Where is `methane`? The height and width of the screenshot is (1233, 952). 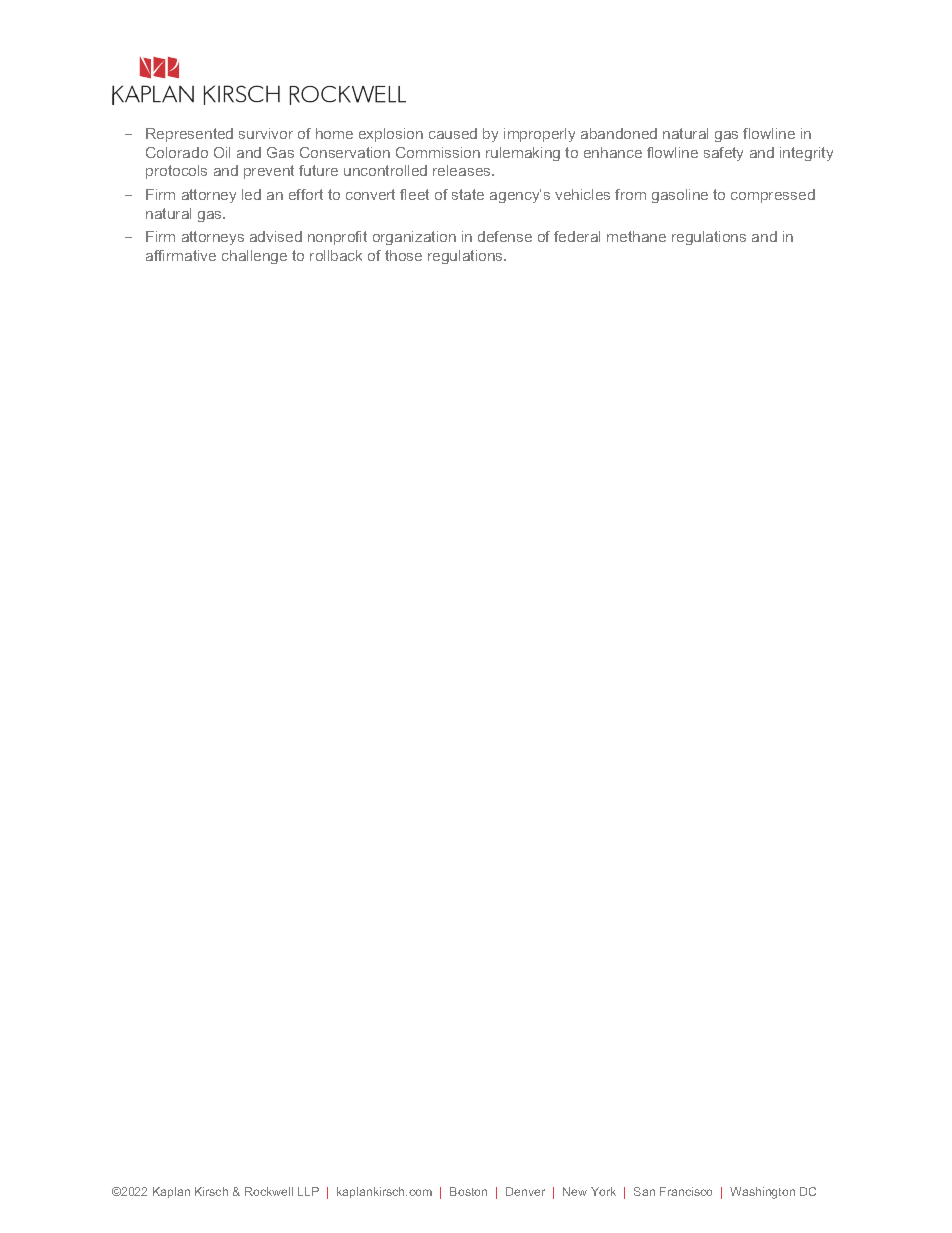
methane is located at coordinates (636, 236).
